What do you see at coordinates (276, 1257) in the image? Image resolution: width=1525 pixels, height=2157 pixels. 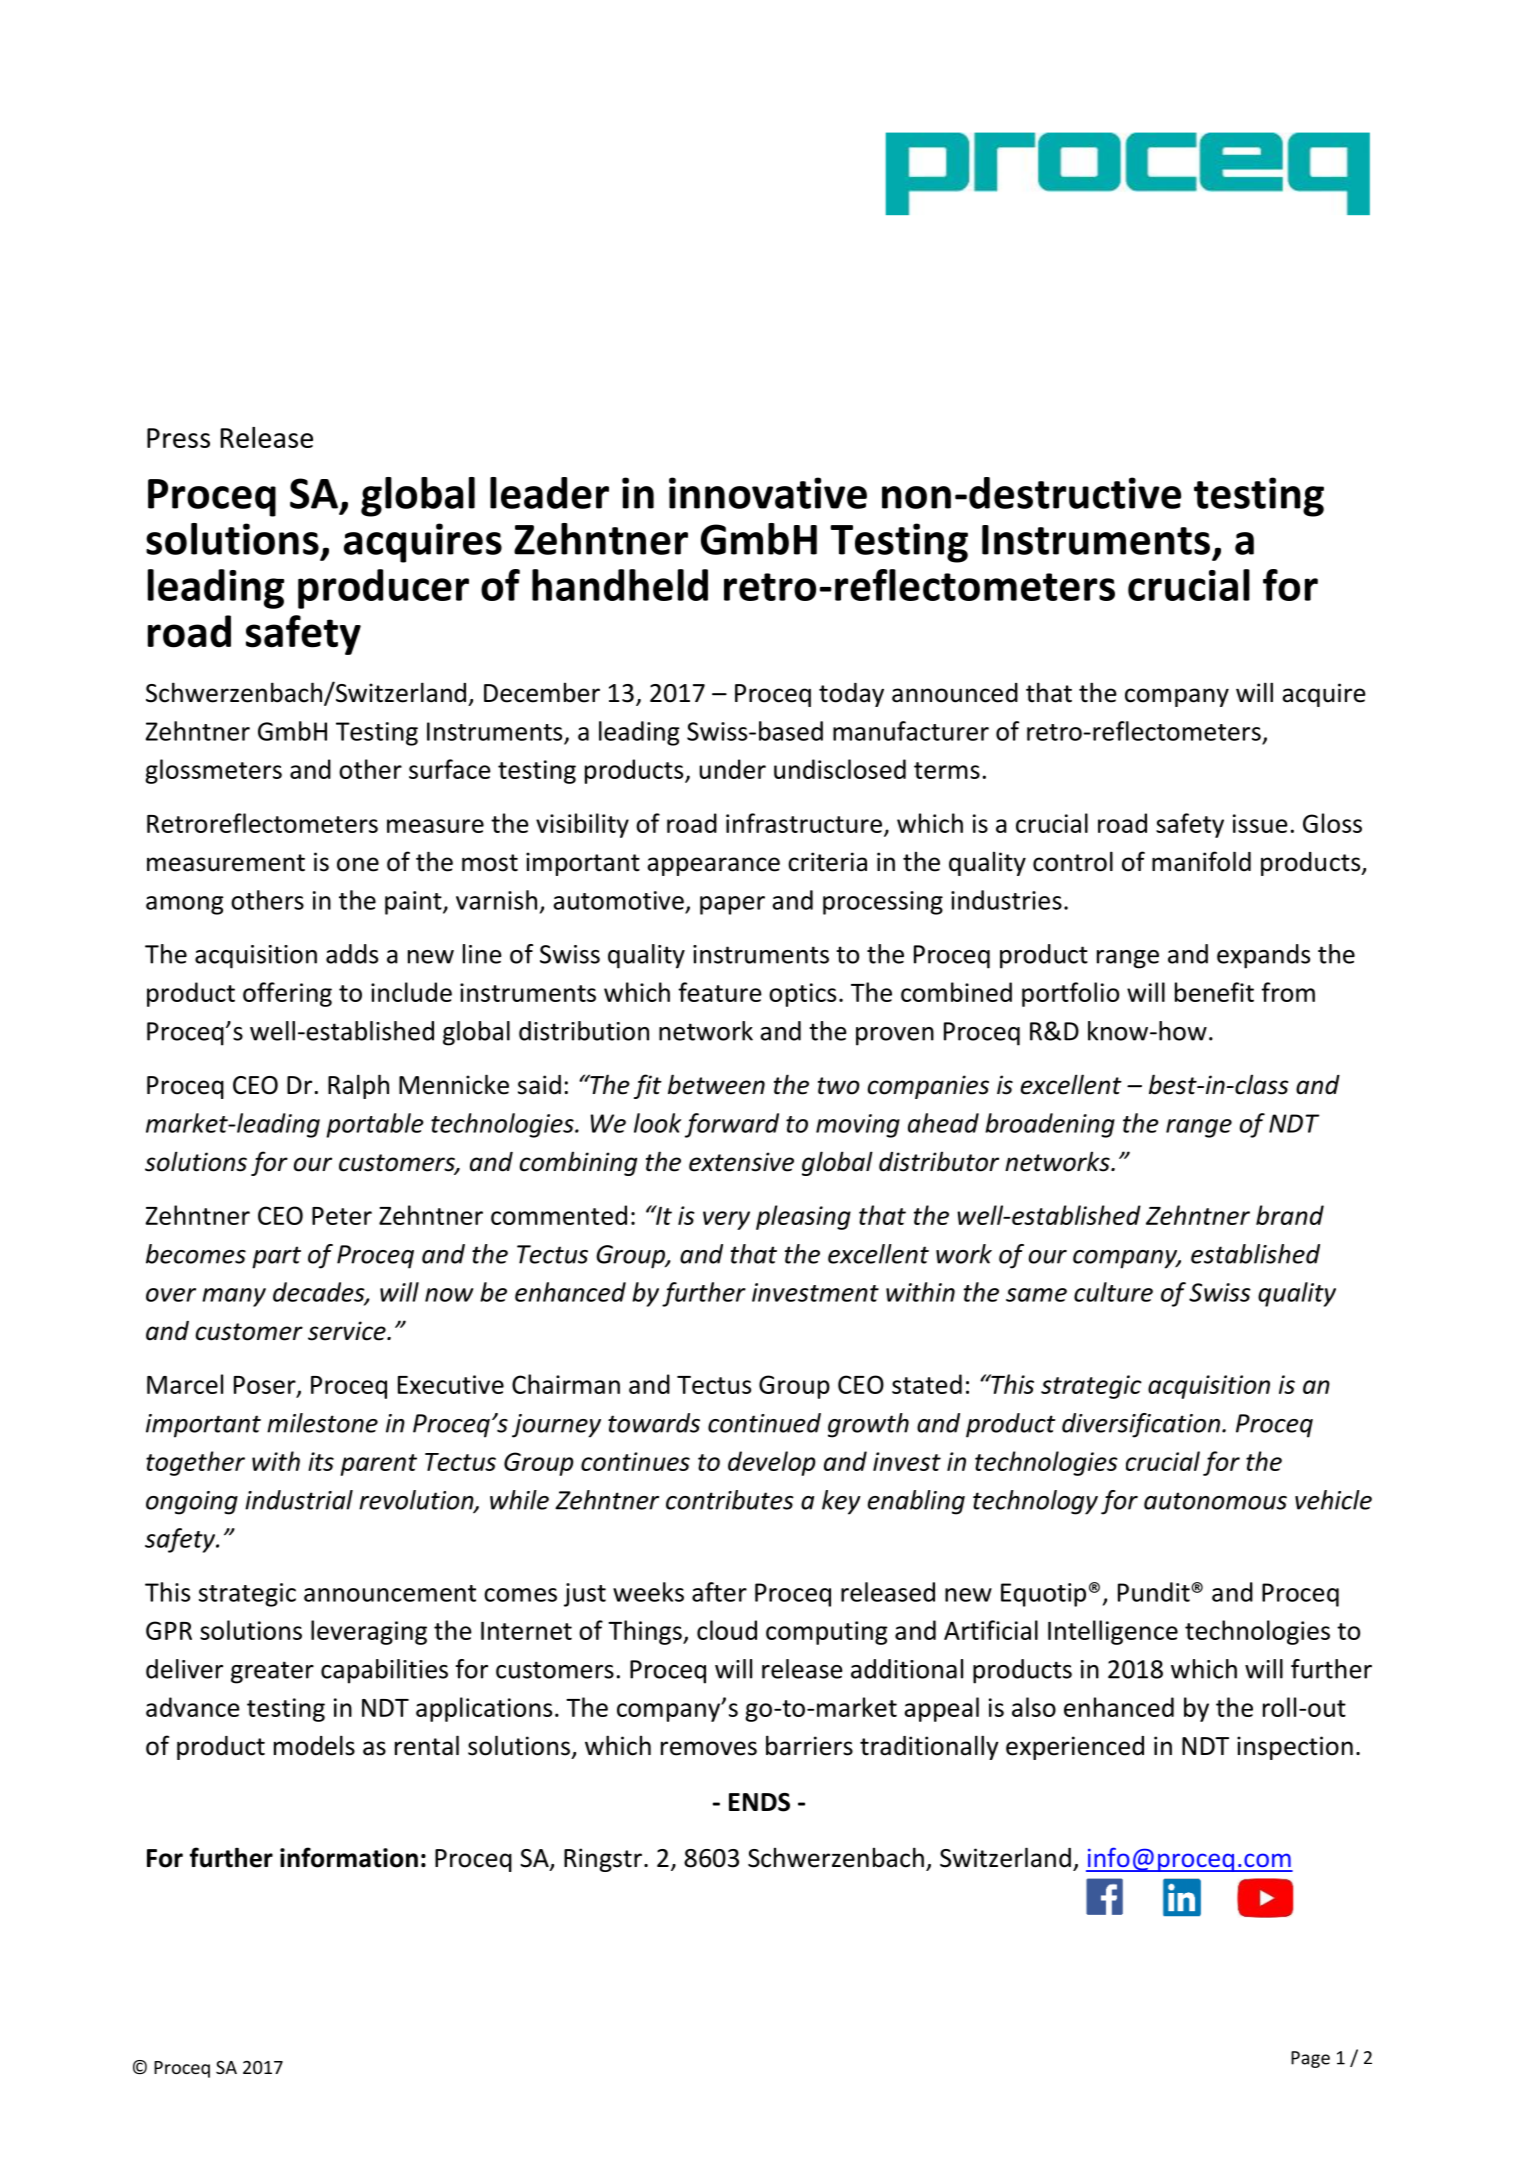 I see `part` at bounding box center [276, 1257].
